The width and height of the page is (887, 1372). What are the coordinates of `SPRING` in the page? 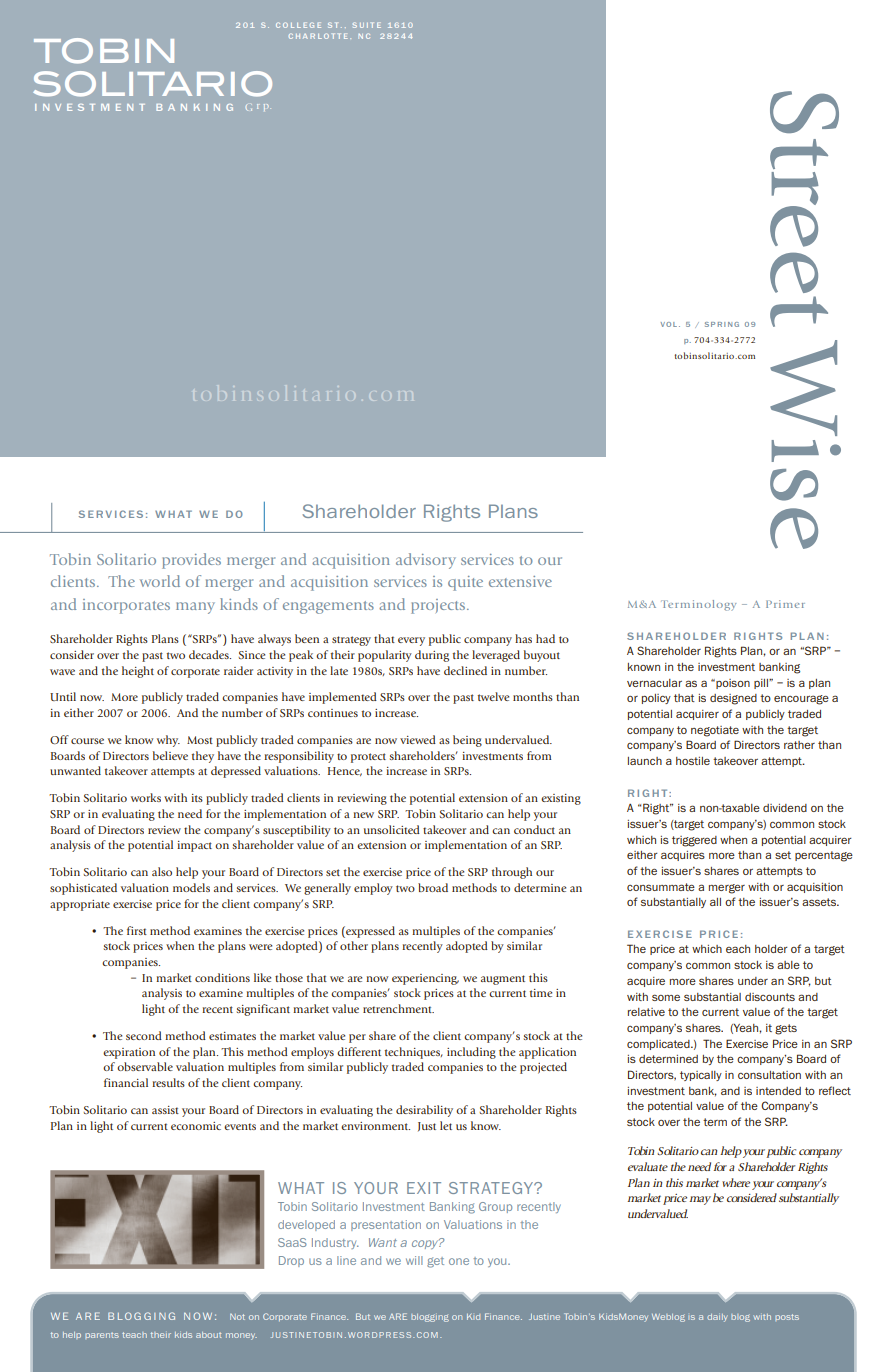 It's located at (722, 324).
